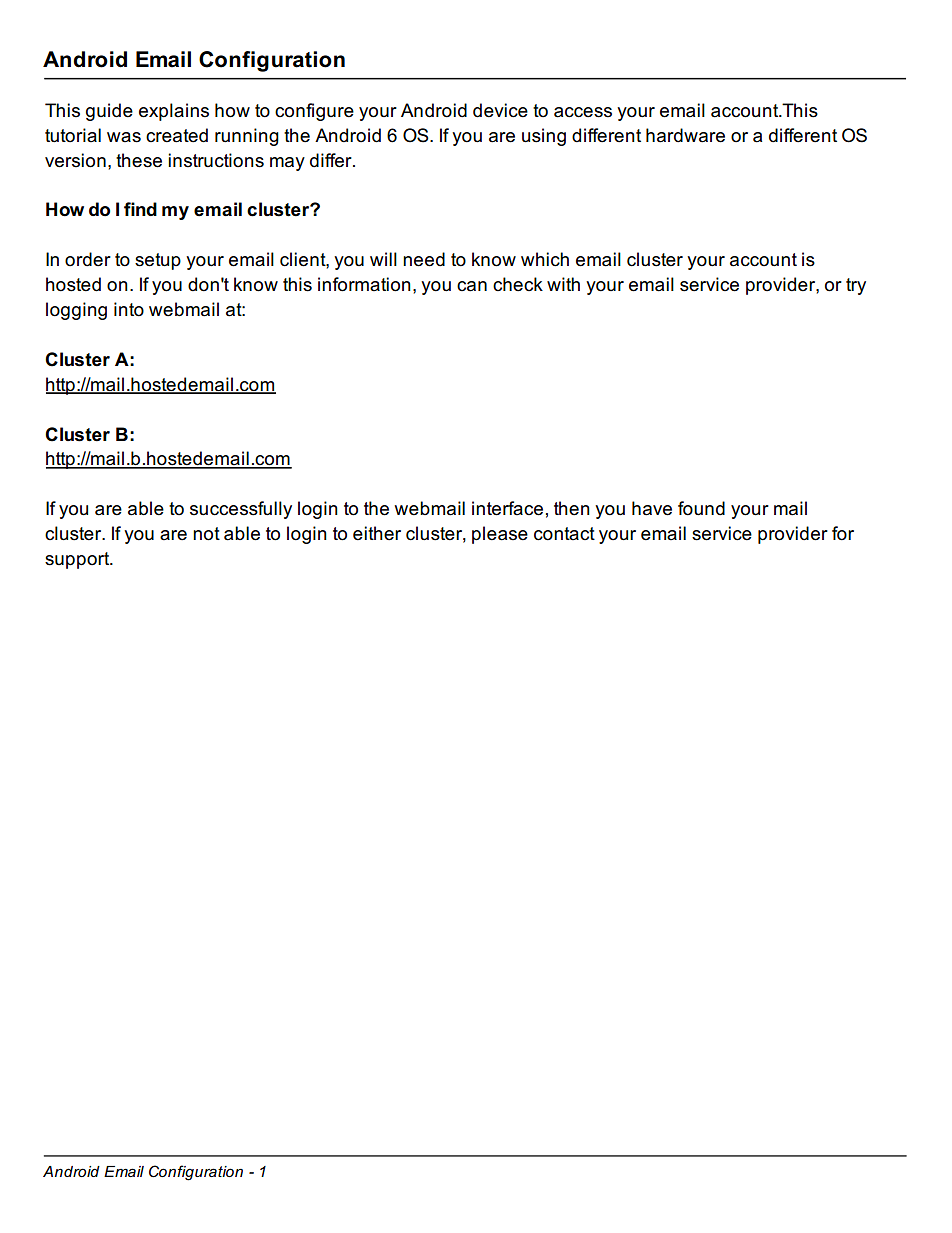 This image has width=952, height=1233. What do you see at coordinates (129, 309) in the image?
I see `into` at bounding box center [129, 309].
